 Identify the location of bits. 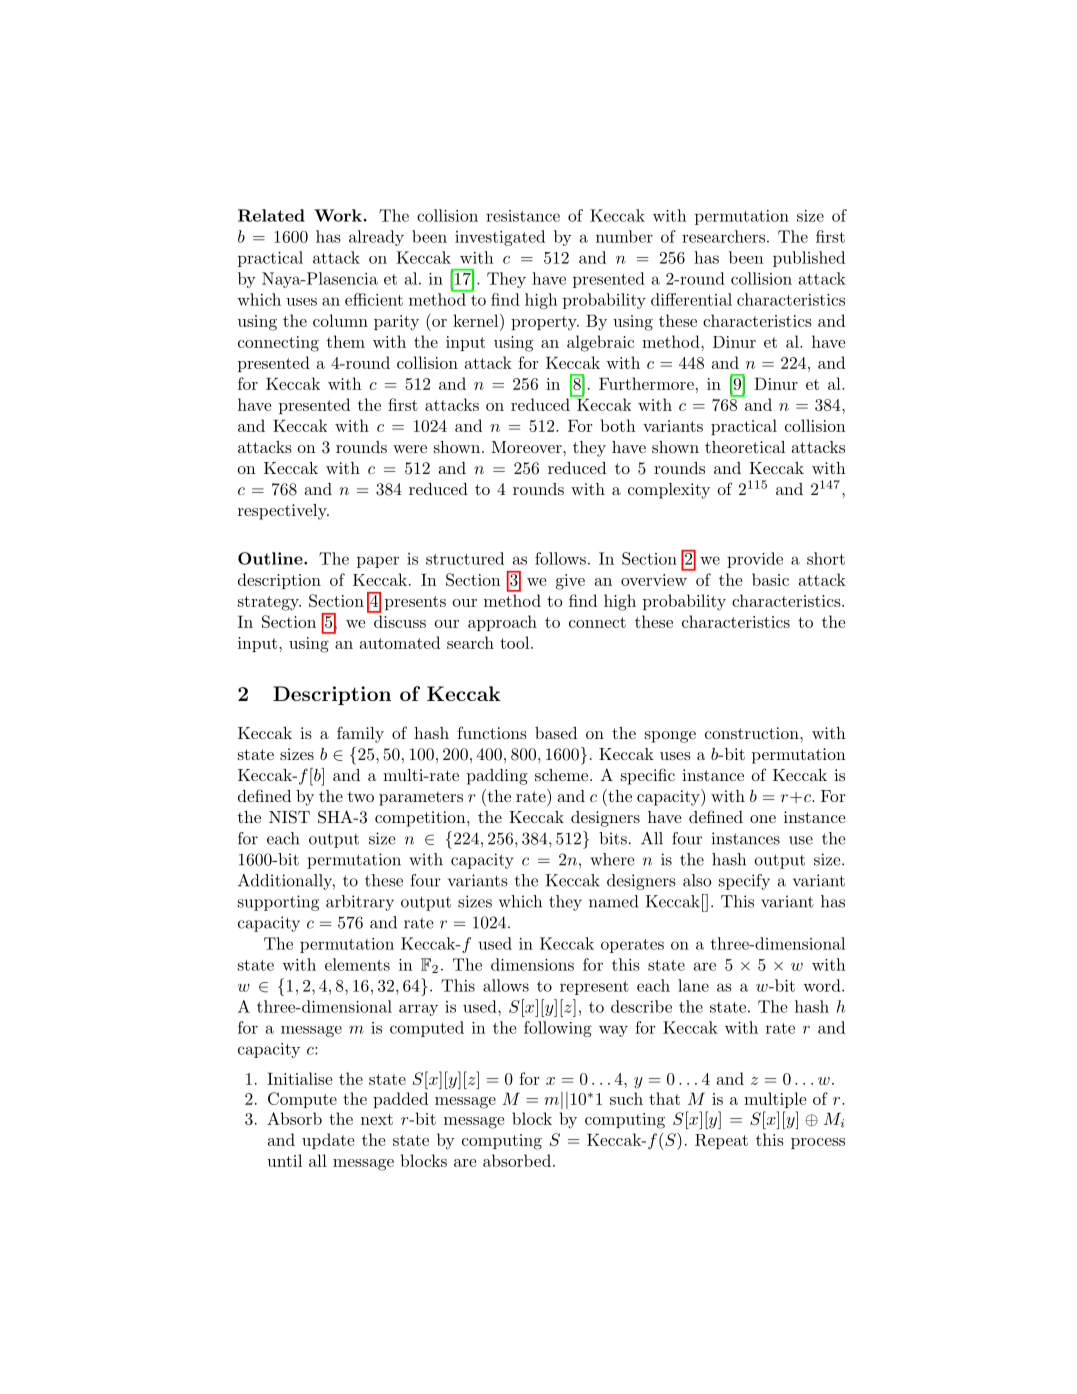
(613, 838).
